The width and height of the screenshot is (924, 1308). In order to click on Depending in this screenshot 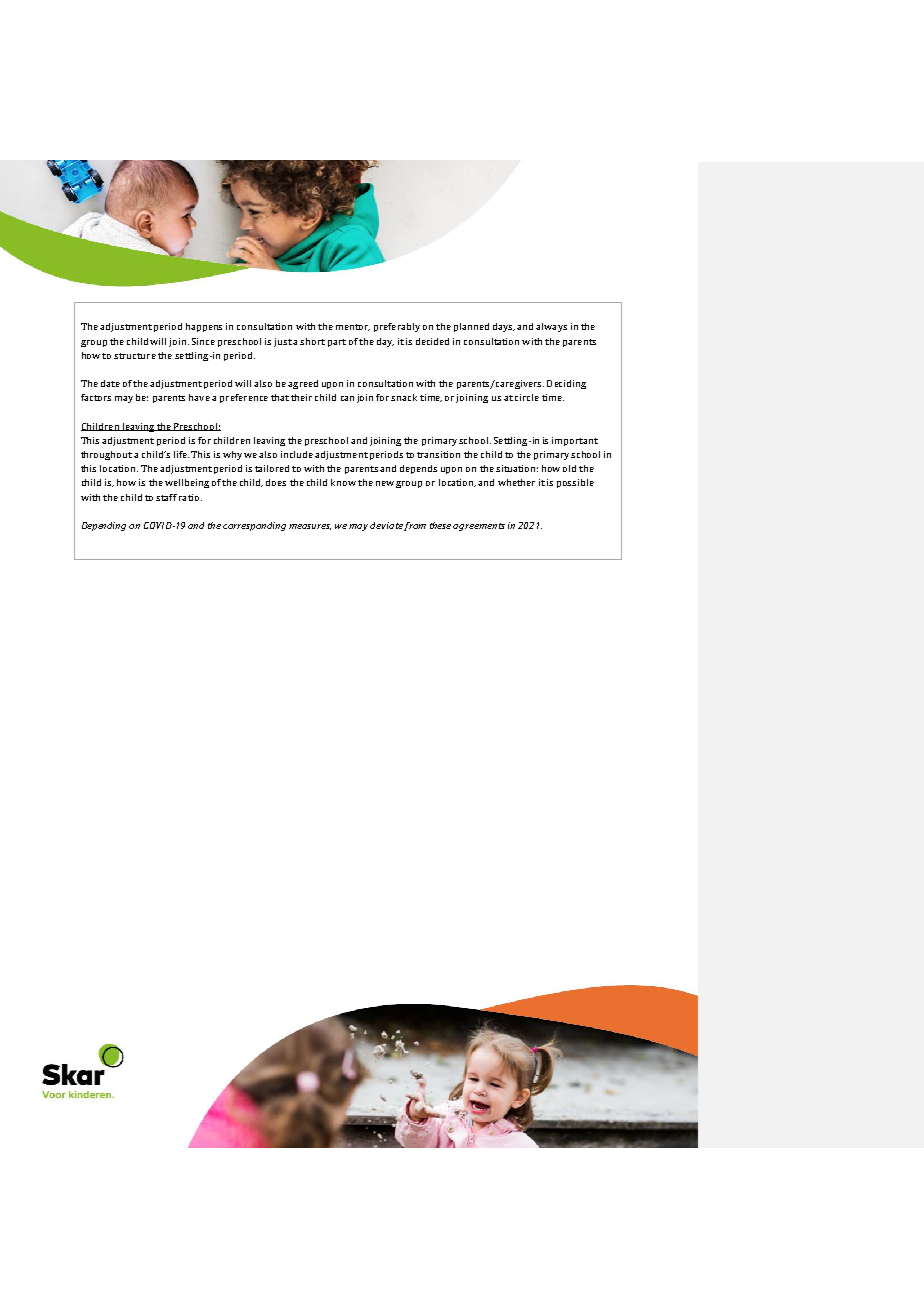, I will do `click(104, 526)`.
